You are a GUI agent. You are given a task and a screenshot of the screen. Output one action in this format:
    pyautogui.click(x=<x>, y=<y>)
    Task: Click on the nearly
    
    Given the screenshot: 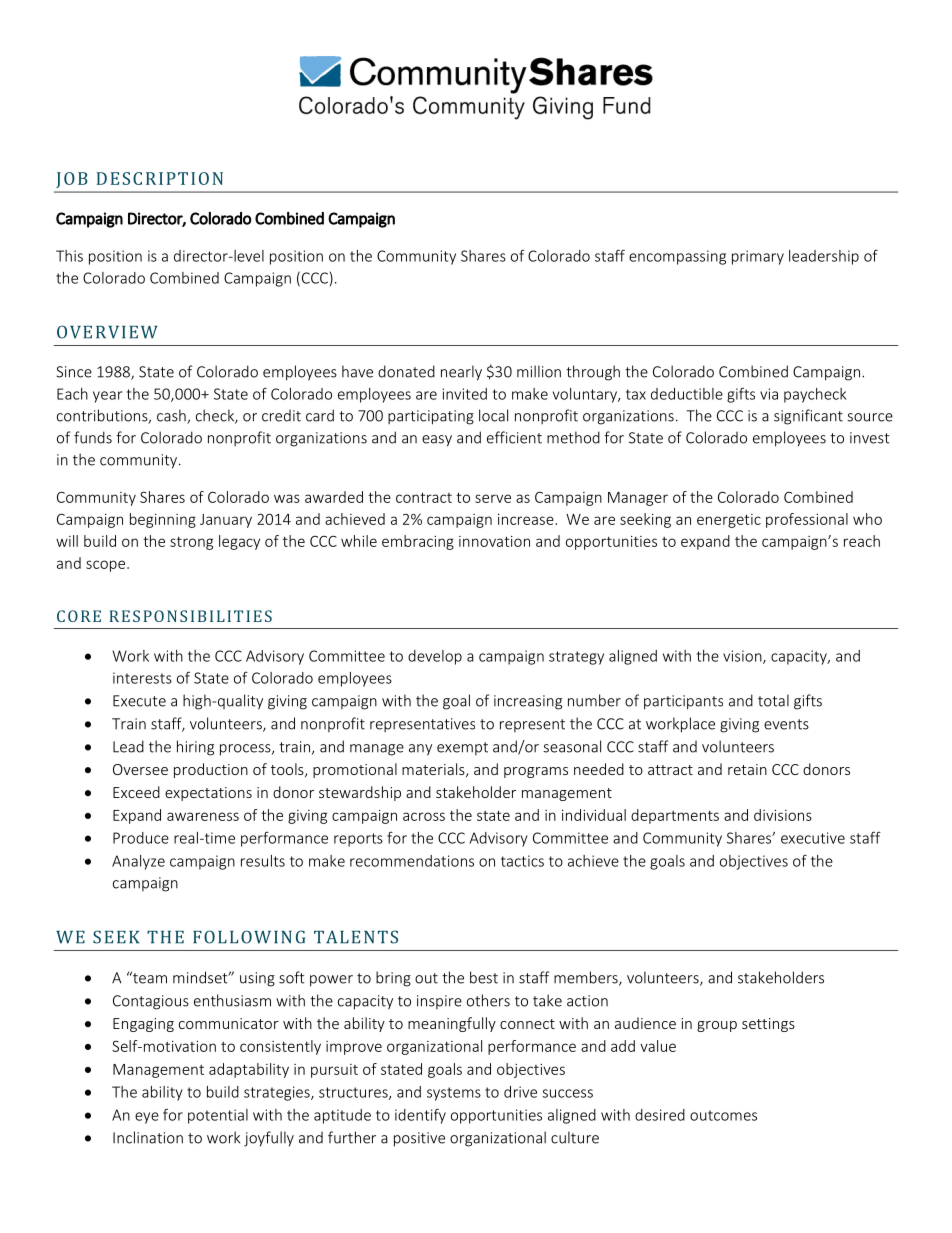 What is the action you would take?
    pyautogui.click(x=461, y=373)
